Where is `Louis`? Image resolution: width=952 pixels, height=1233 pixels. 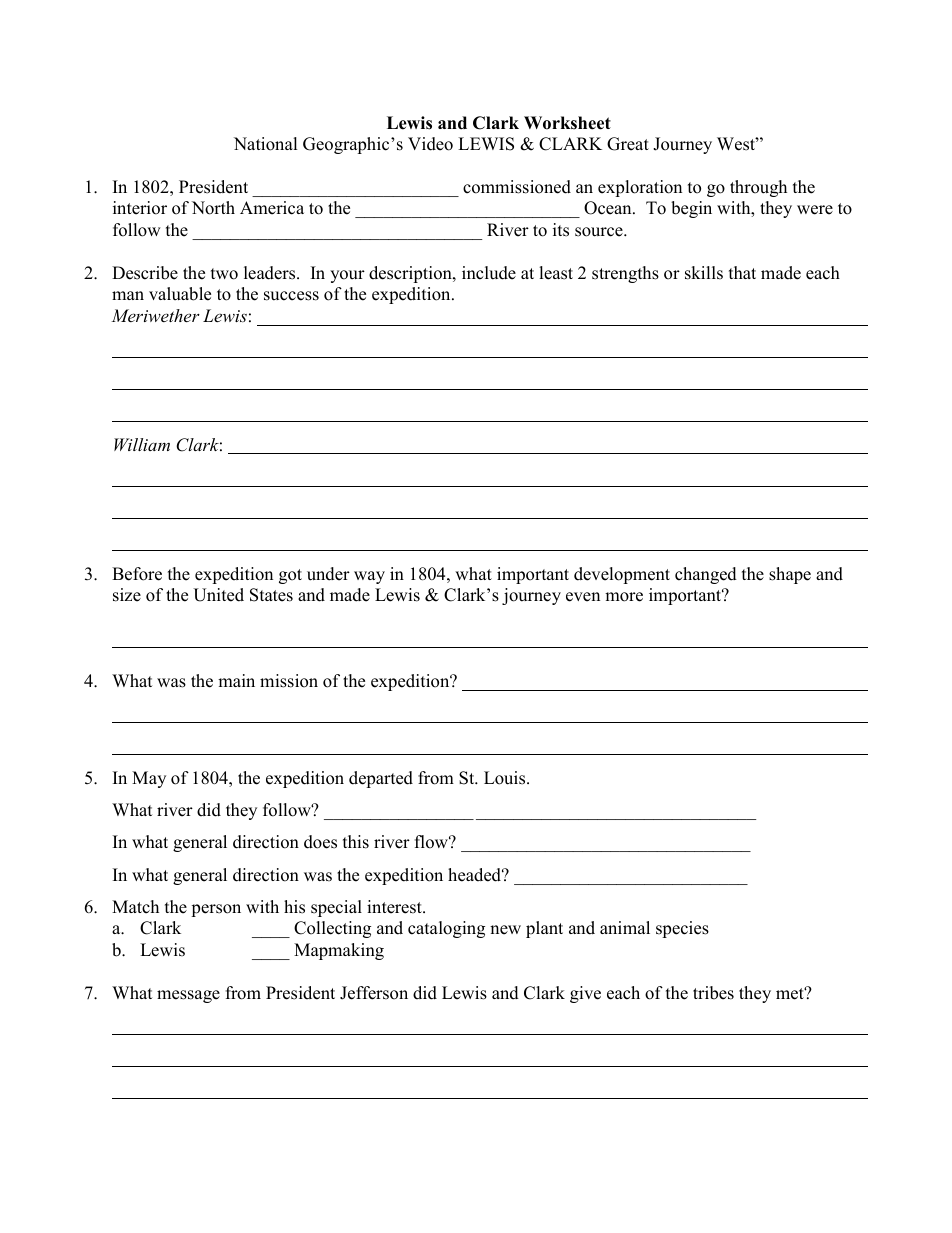 Louis is located at coordinates (506, 778).
